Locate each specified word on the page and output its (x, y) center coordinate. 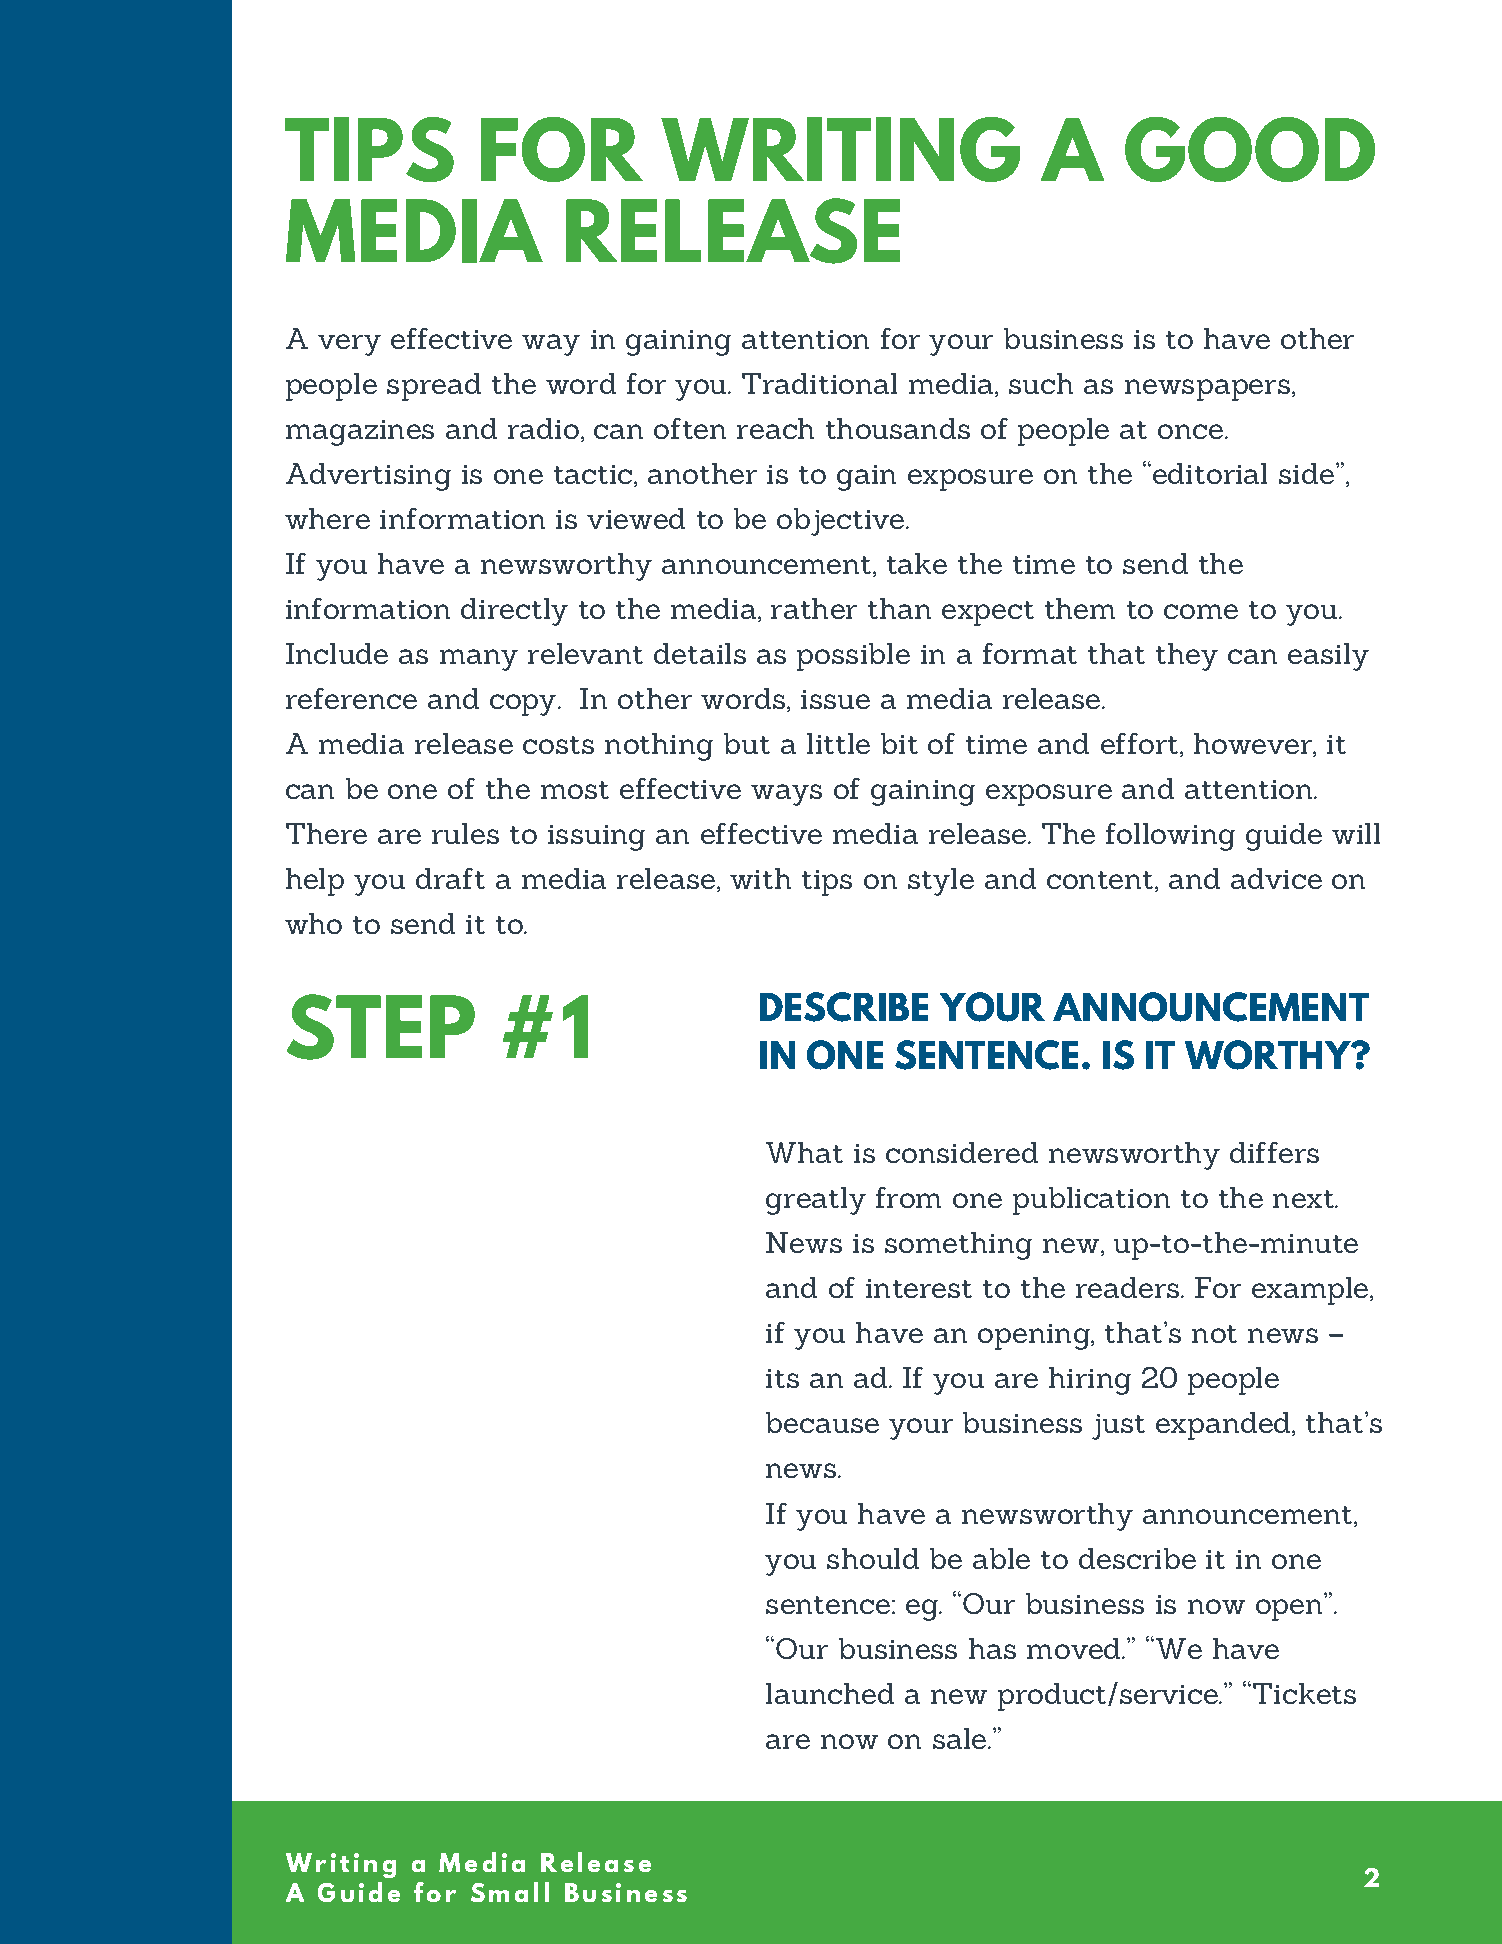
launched (830, 1693)
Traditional (819, 383)
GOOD (1250, 149)
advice (1276, 878)
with (760, 878)
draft (450, 878)
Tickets (1304, 1693)
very (349, 345)
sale (959, 1738)
